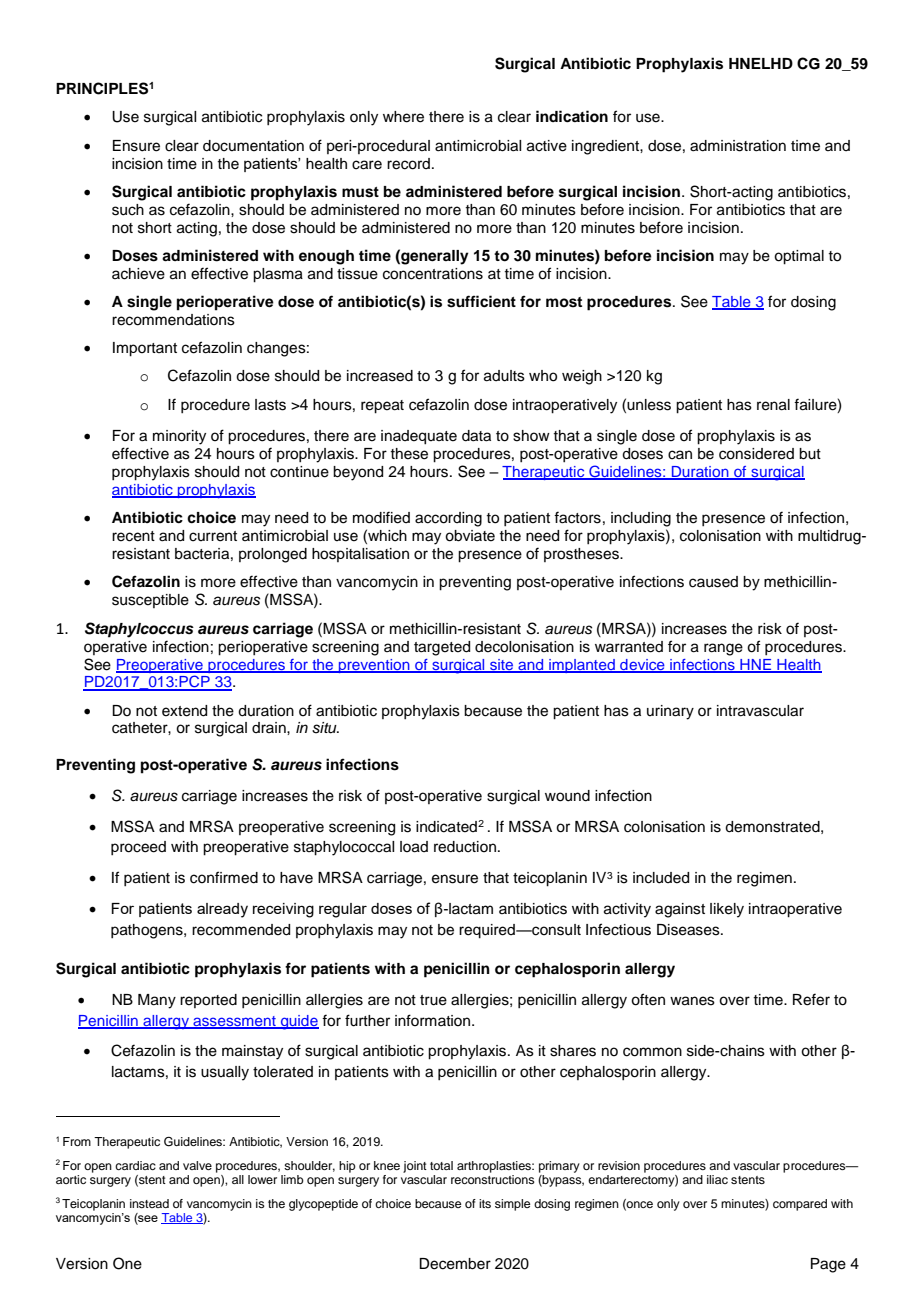 The width and height of the screenshot is (924, 1308). What do you see at coordinates (455, 1264) in the screenshot?
I see `December` at bounding box center [455, 1264].
